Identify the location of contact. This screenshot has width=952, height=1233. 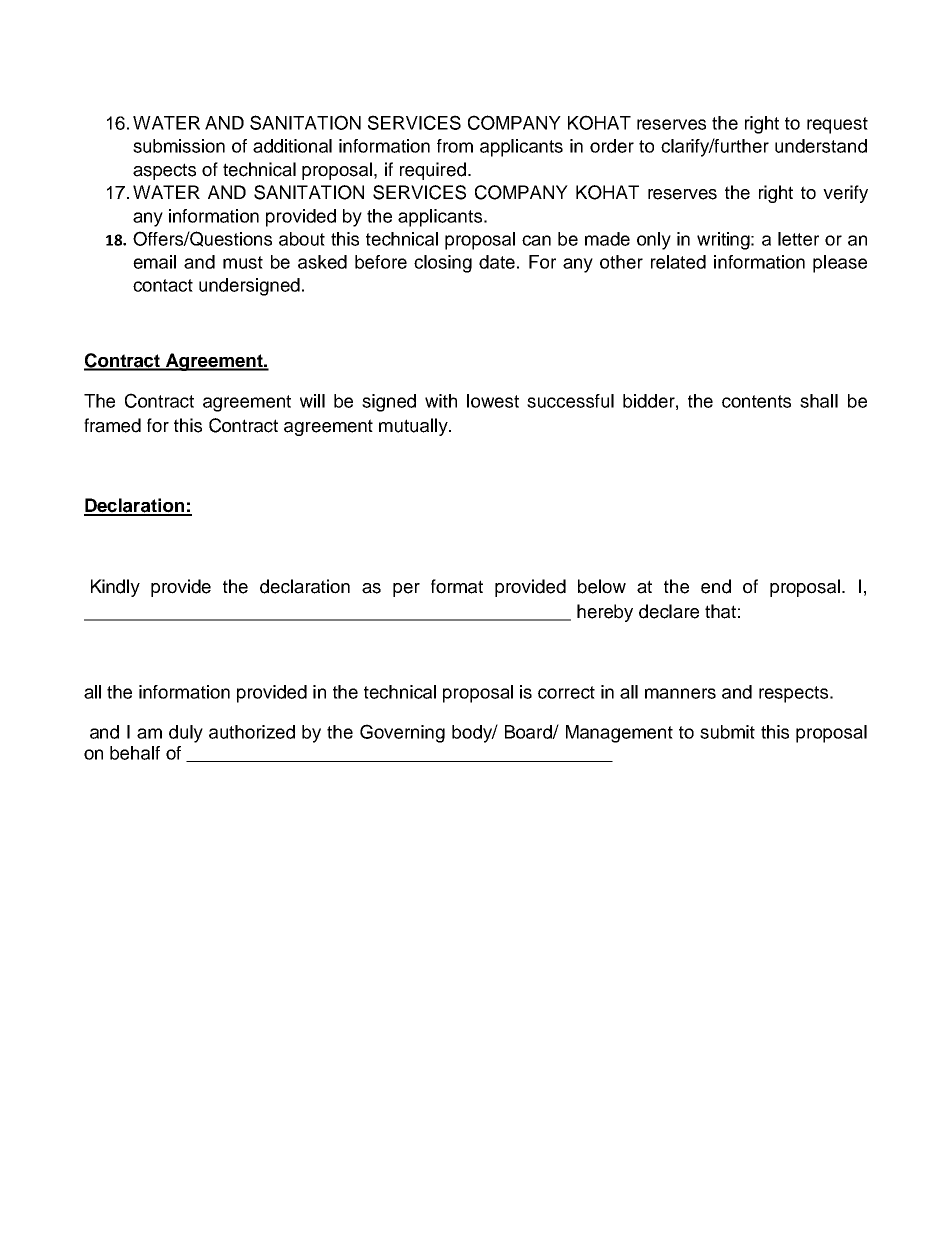
(163, 285).
